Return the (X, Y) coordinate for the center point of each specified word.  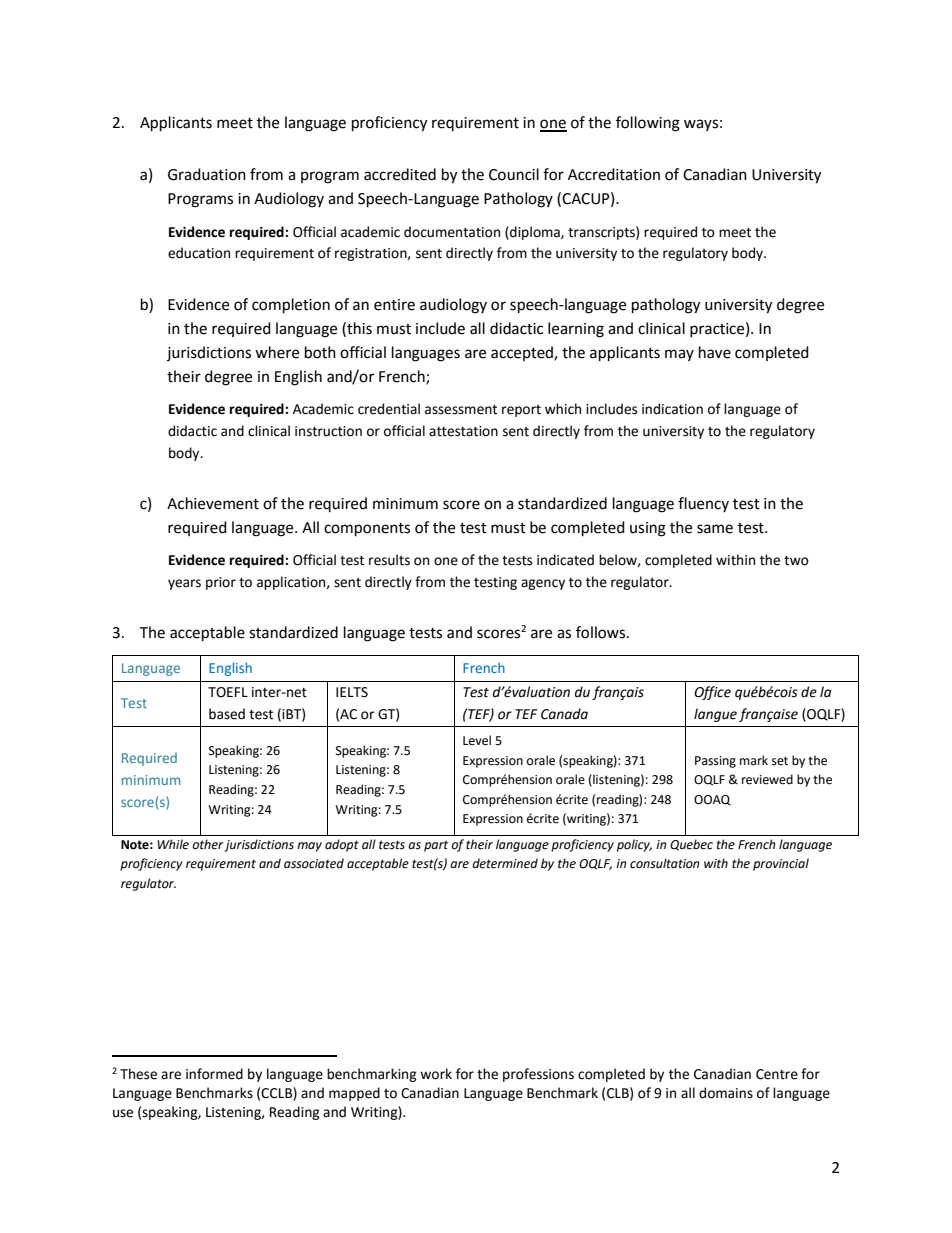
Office (712, 693)
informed (214, 1074)
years (184, 584)
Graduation (207, 174)
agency (543, 584)
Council (514, 174)
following (648, 124)
